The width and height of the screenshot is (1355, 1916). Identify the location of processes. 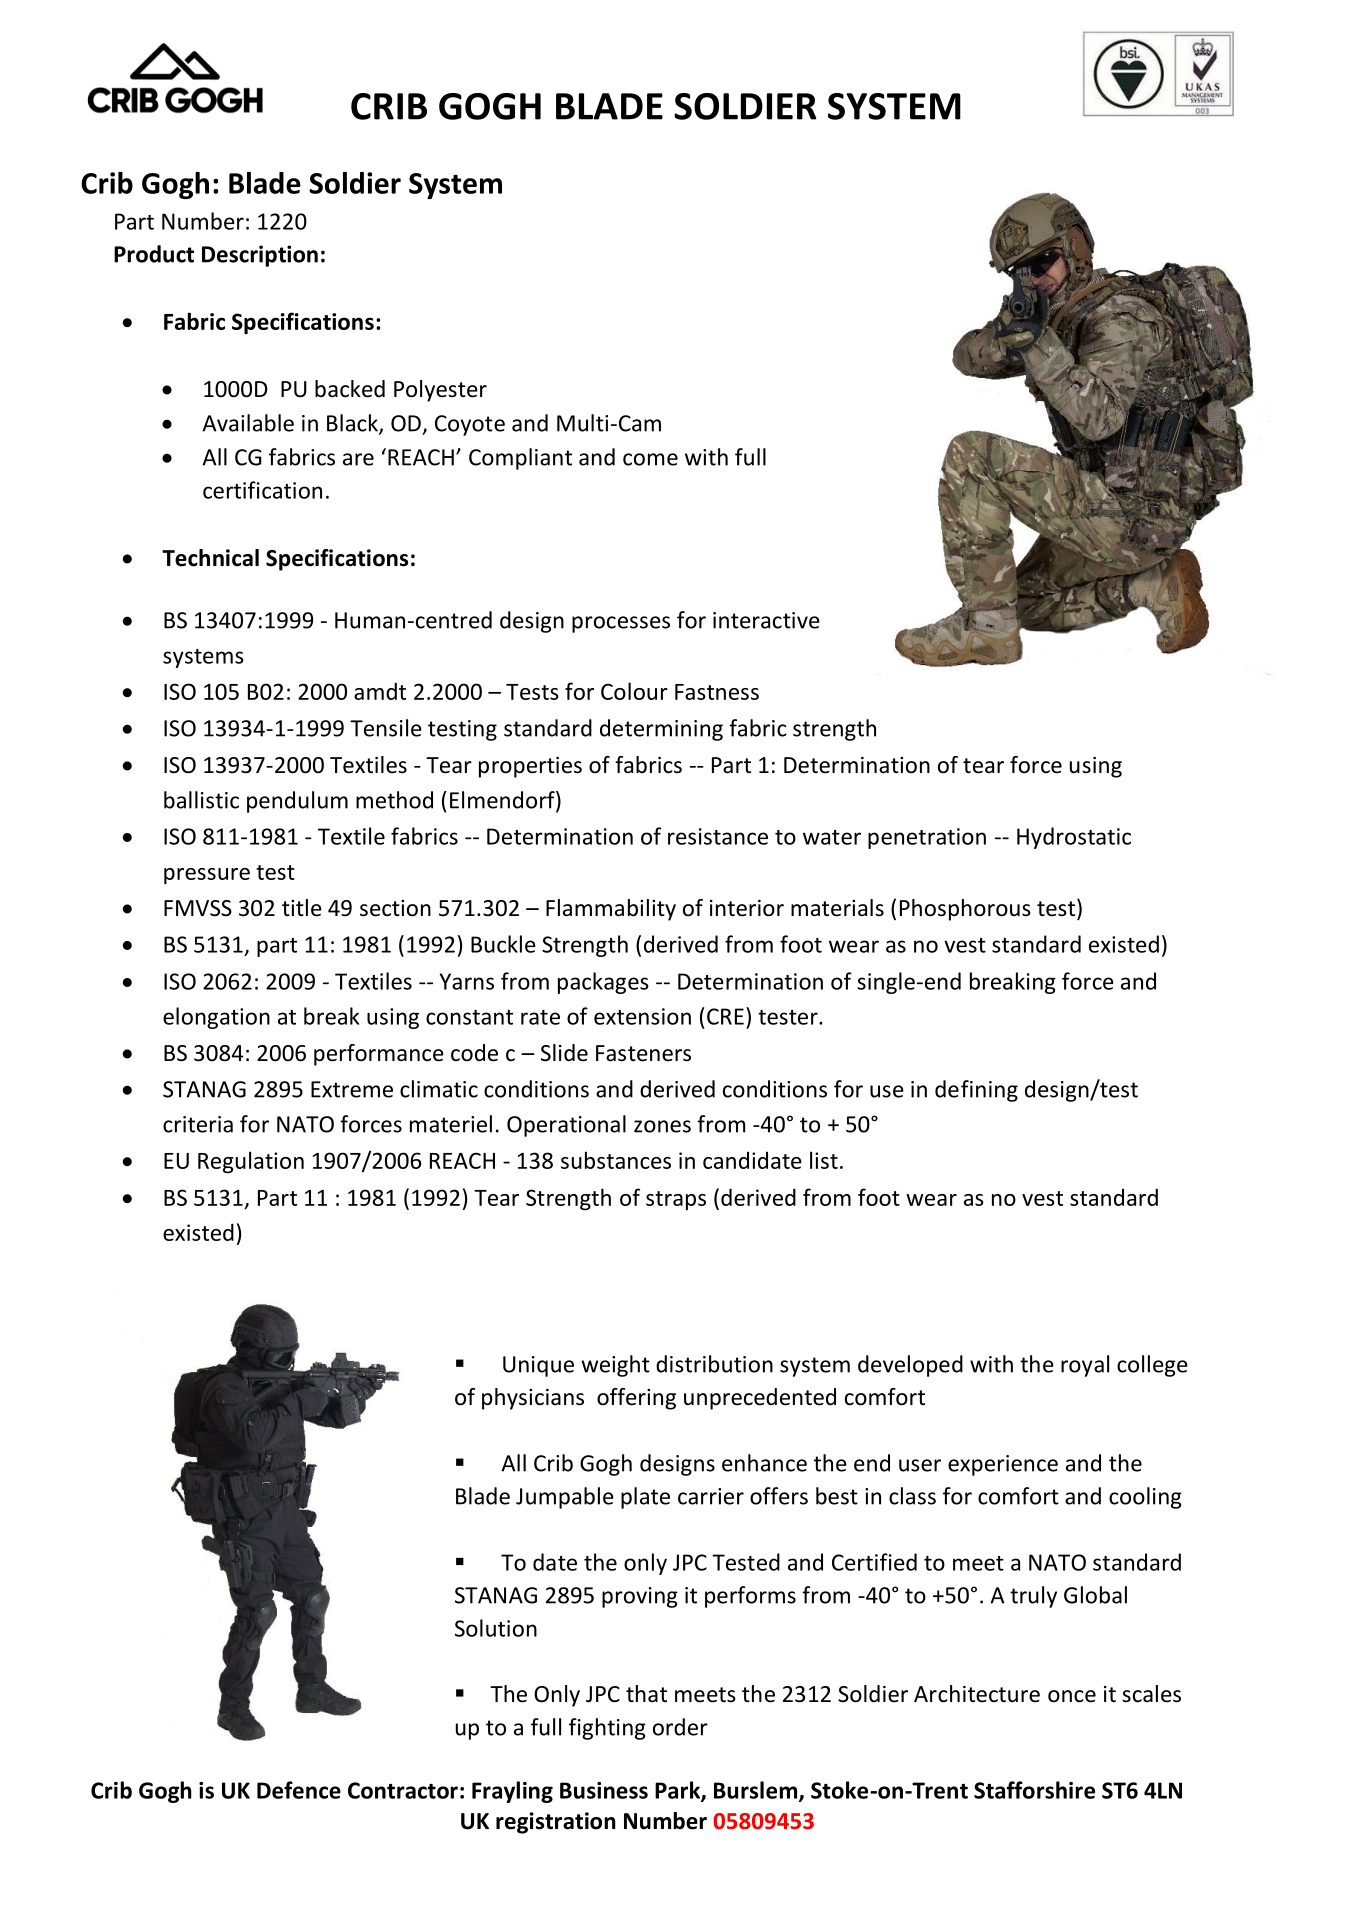
(621, 624).
